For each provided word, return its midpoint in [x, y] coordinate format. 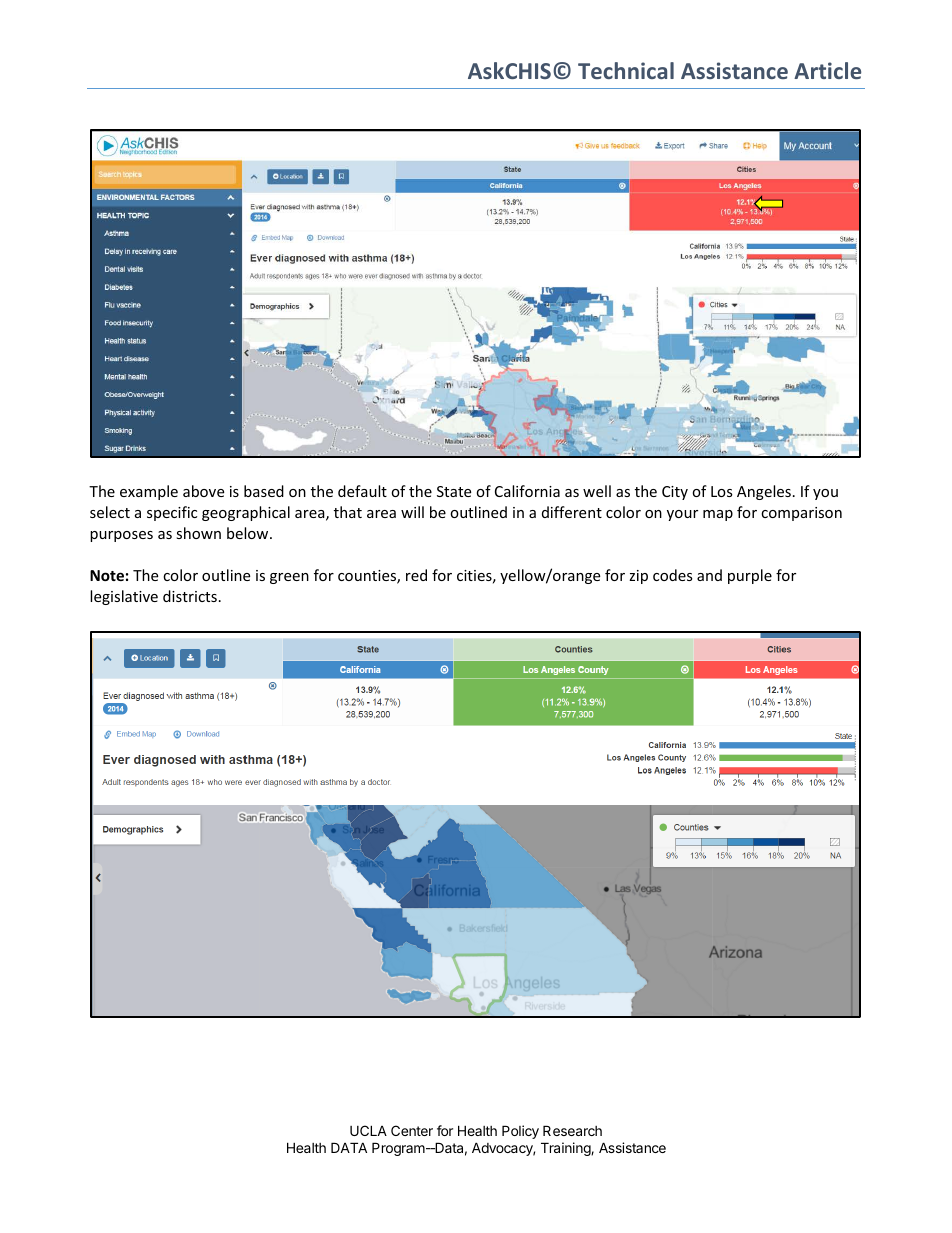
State [454, 491]
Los [722, 491]
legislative [124, 597]
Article [827, 70]
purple [750, 576]
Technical [626, 70]
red [416, 575]
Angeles [764, 492]
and [709, 575]
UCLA [368, 1130]
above [203, 491]
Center [412, 1130]
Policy [520, 1132]
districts [190, 596]
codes [673, 575]
